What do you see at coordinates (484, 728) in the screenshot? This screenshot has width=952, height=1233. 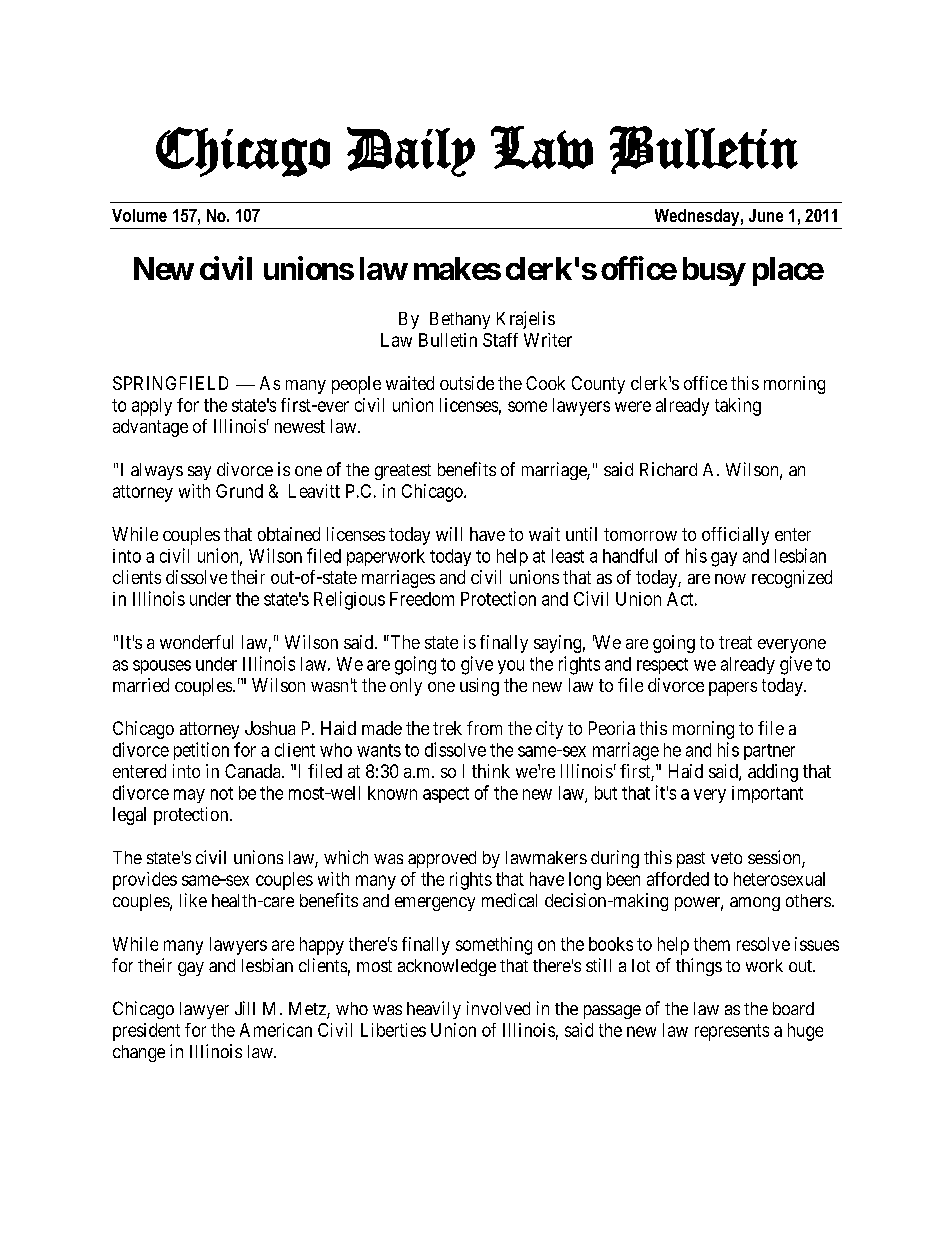 I see `from` at bounding box center [484, 728].
